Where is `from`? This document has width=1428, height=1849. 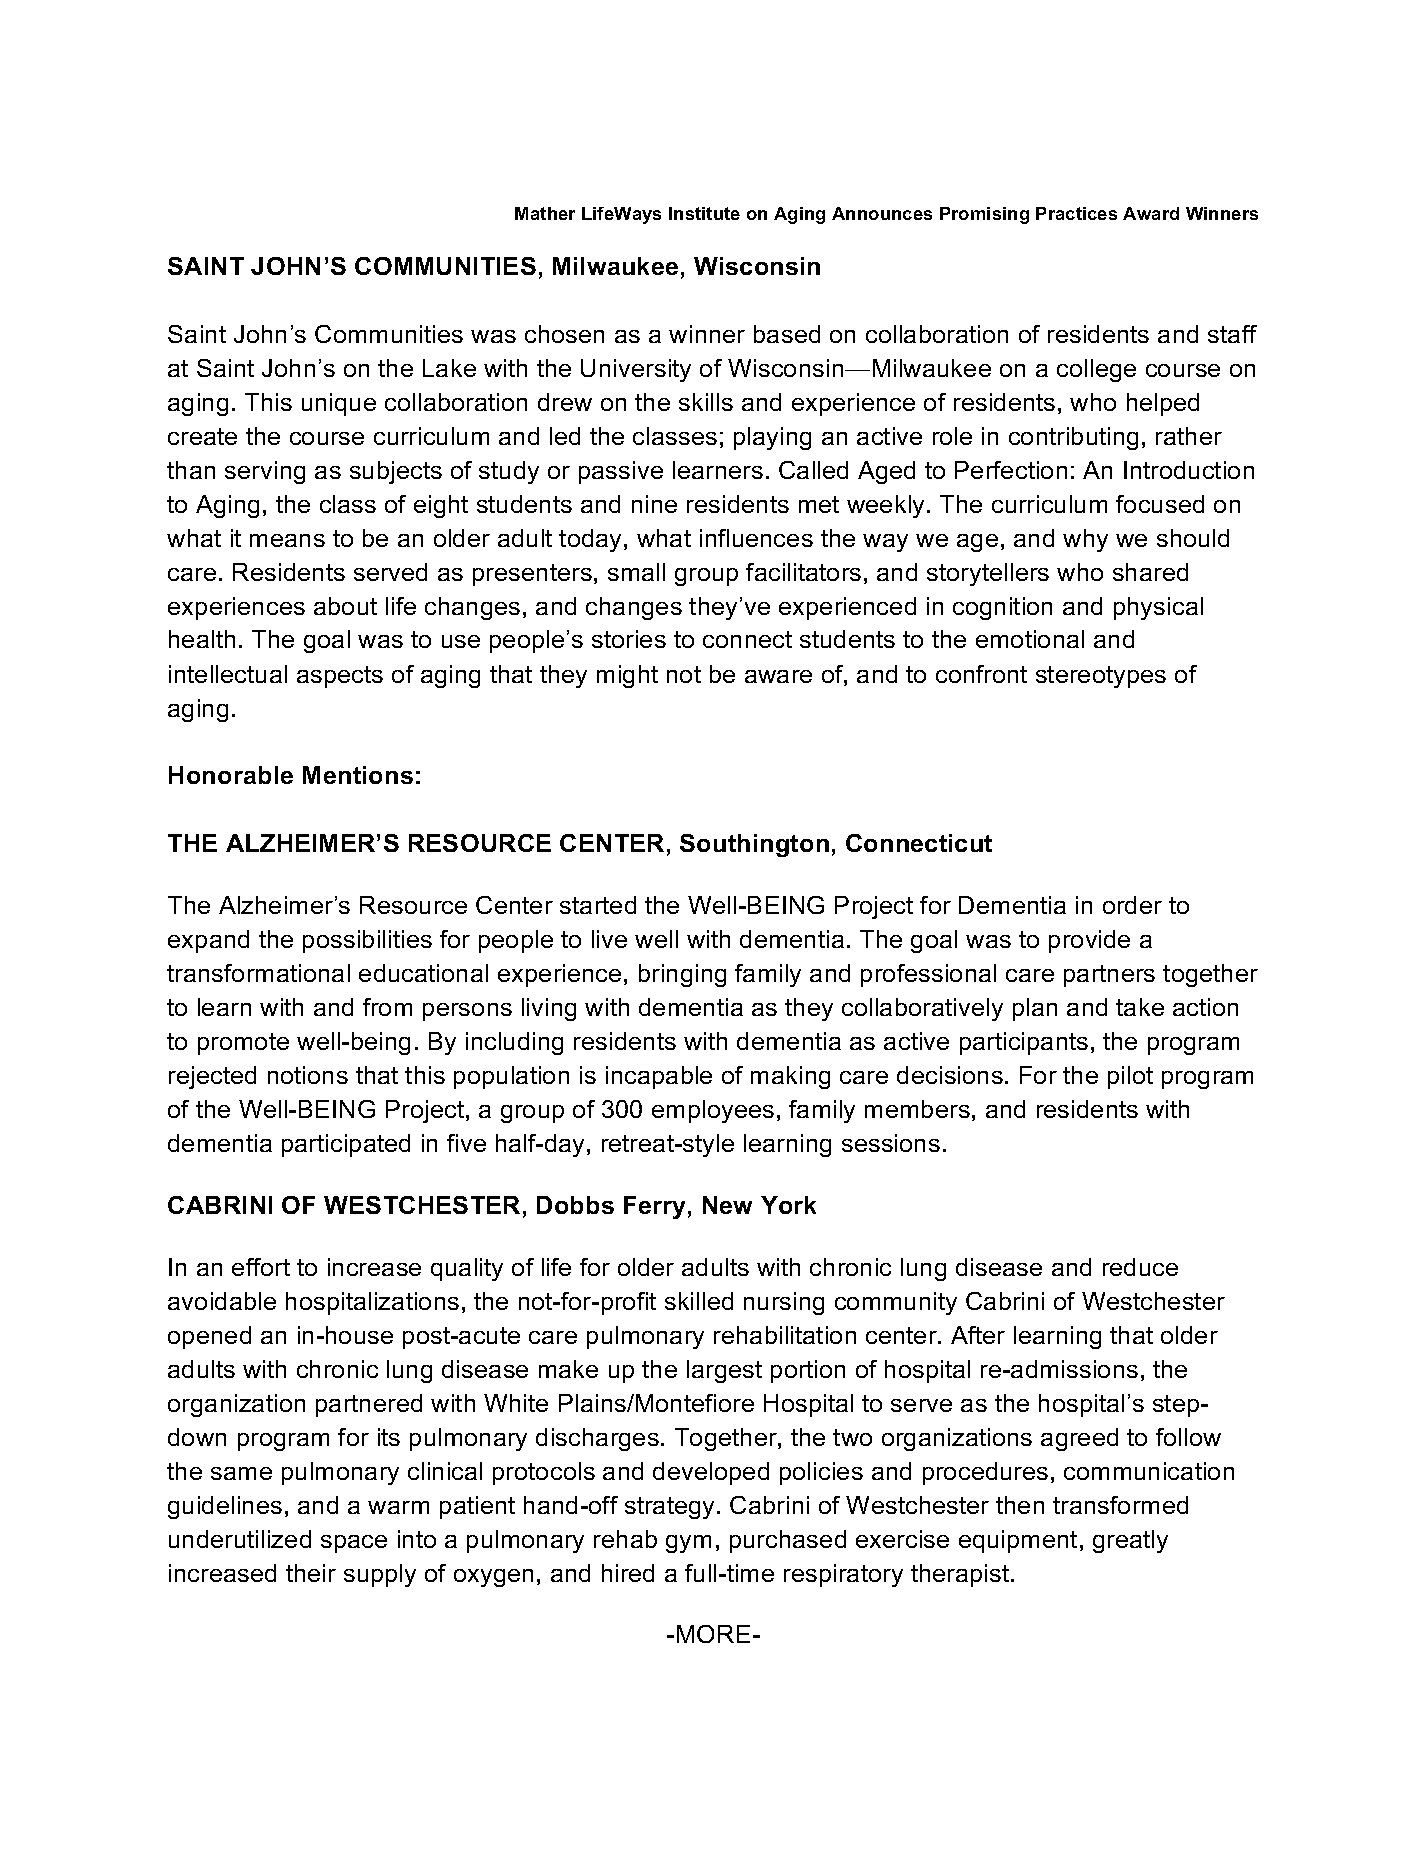 from is located at coordinates (387, 1007).
